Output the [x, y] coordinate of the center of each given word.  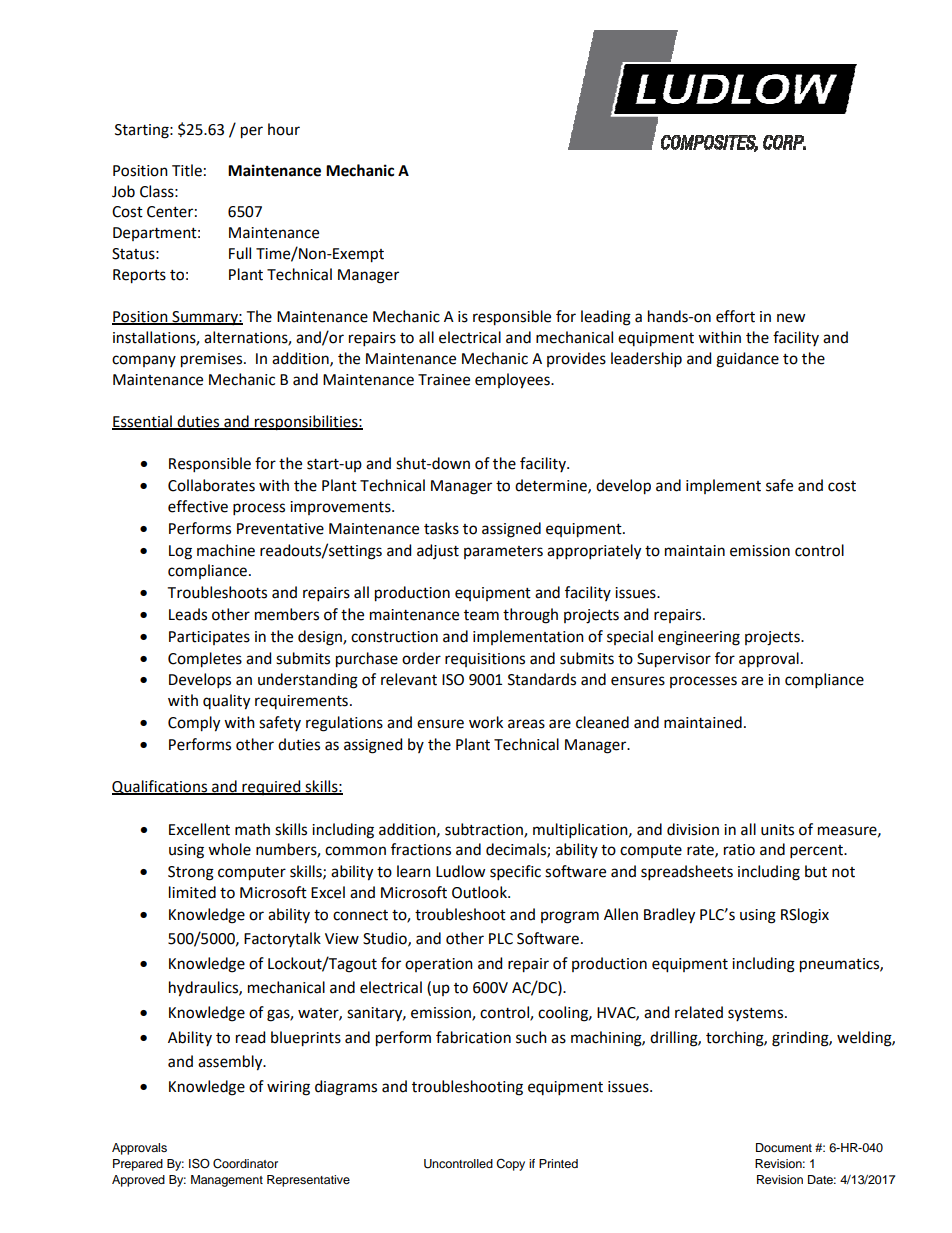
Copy [510, 1165]
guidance [747, 360]
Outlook [480, 892]
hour [284, 129]
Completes [205, 660]
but [816, 871]
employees [513, 381]
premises [213, 360]
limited [192, 892]
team [481, 615]
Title [187, 170]
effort [735, 316]
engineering [699, 638]
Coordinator [245, 1164]
